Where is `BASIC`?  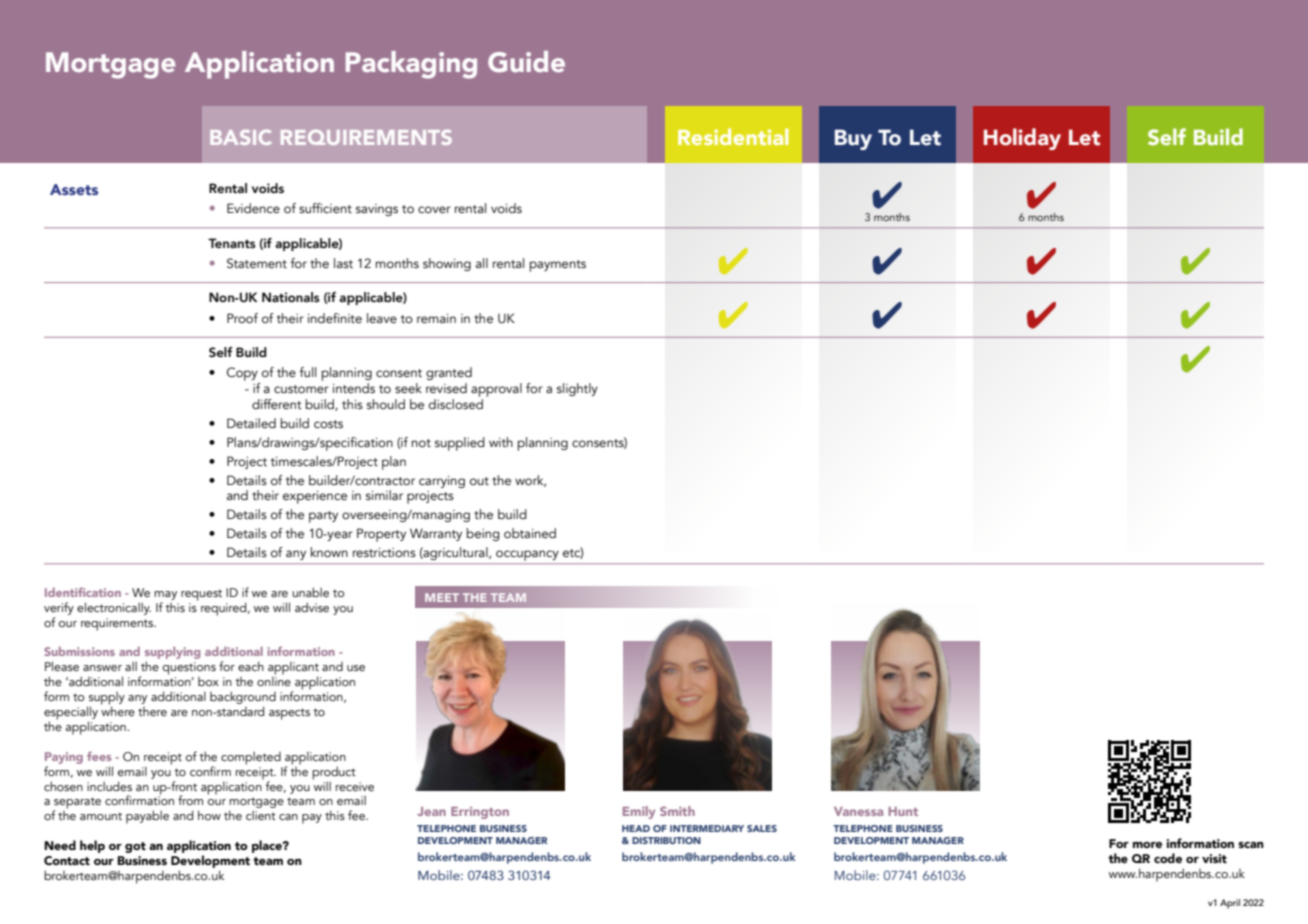 BASIC is located at coordinates (241, 137).
